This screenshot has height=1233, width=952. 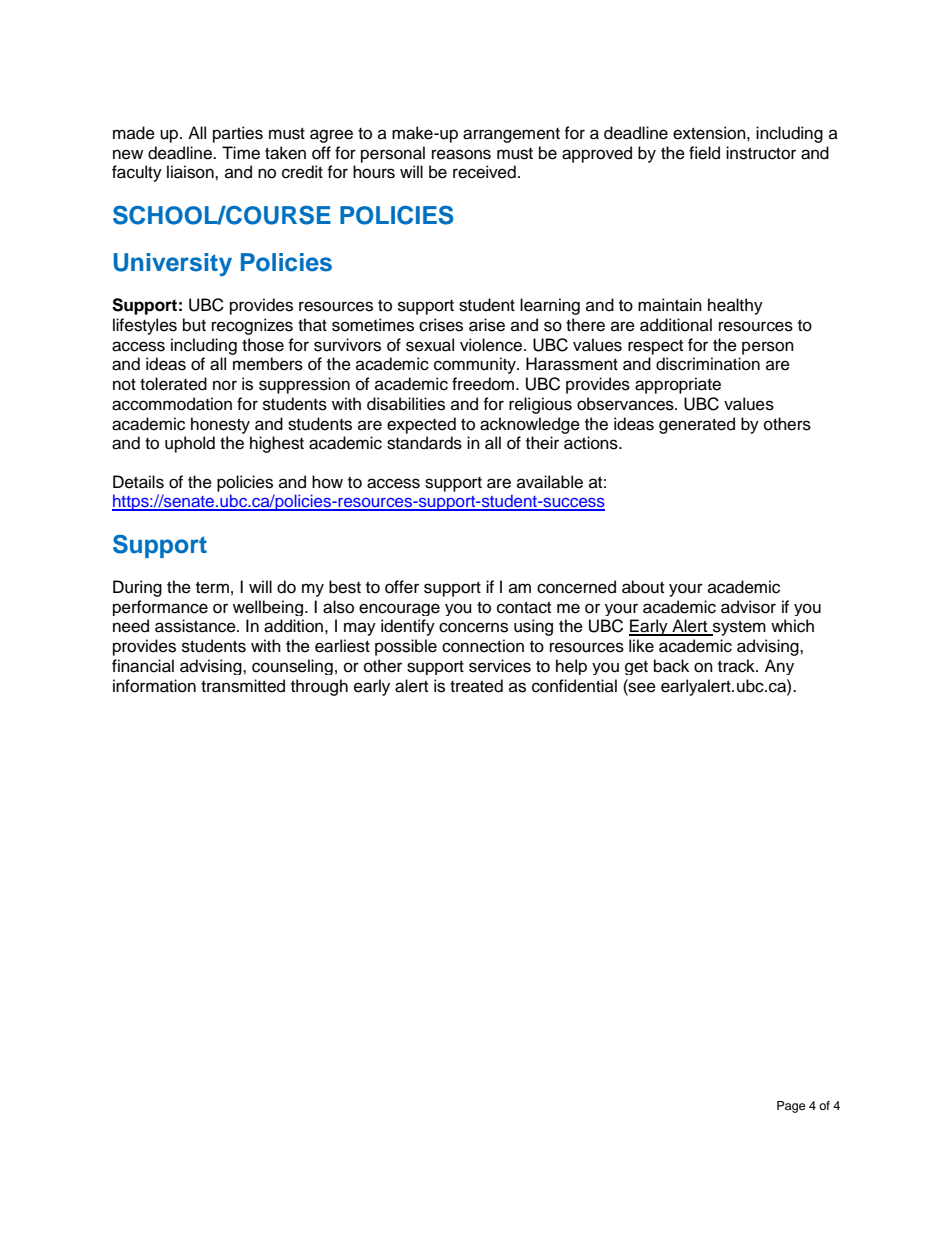 What do you see at coordinates (738, 628) in the screenshot?
I see `system` at bounding box center [738, 628].
